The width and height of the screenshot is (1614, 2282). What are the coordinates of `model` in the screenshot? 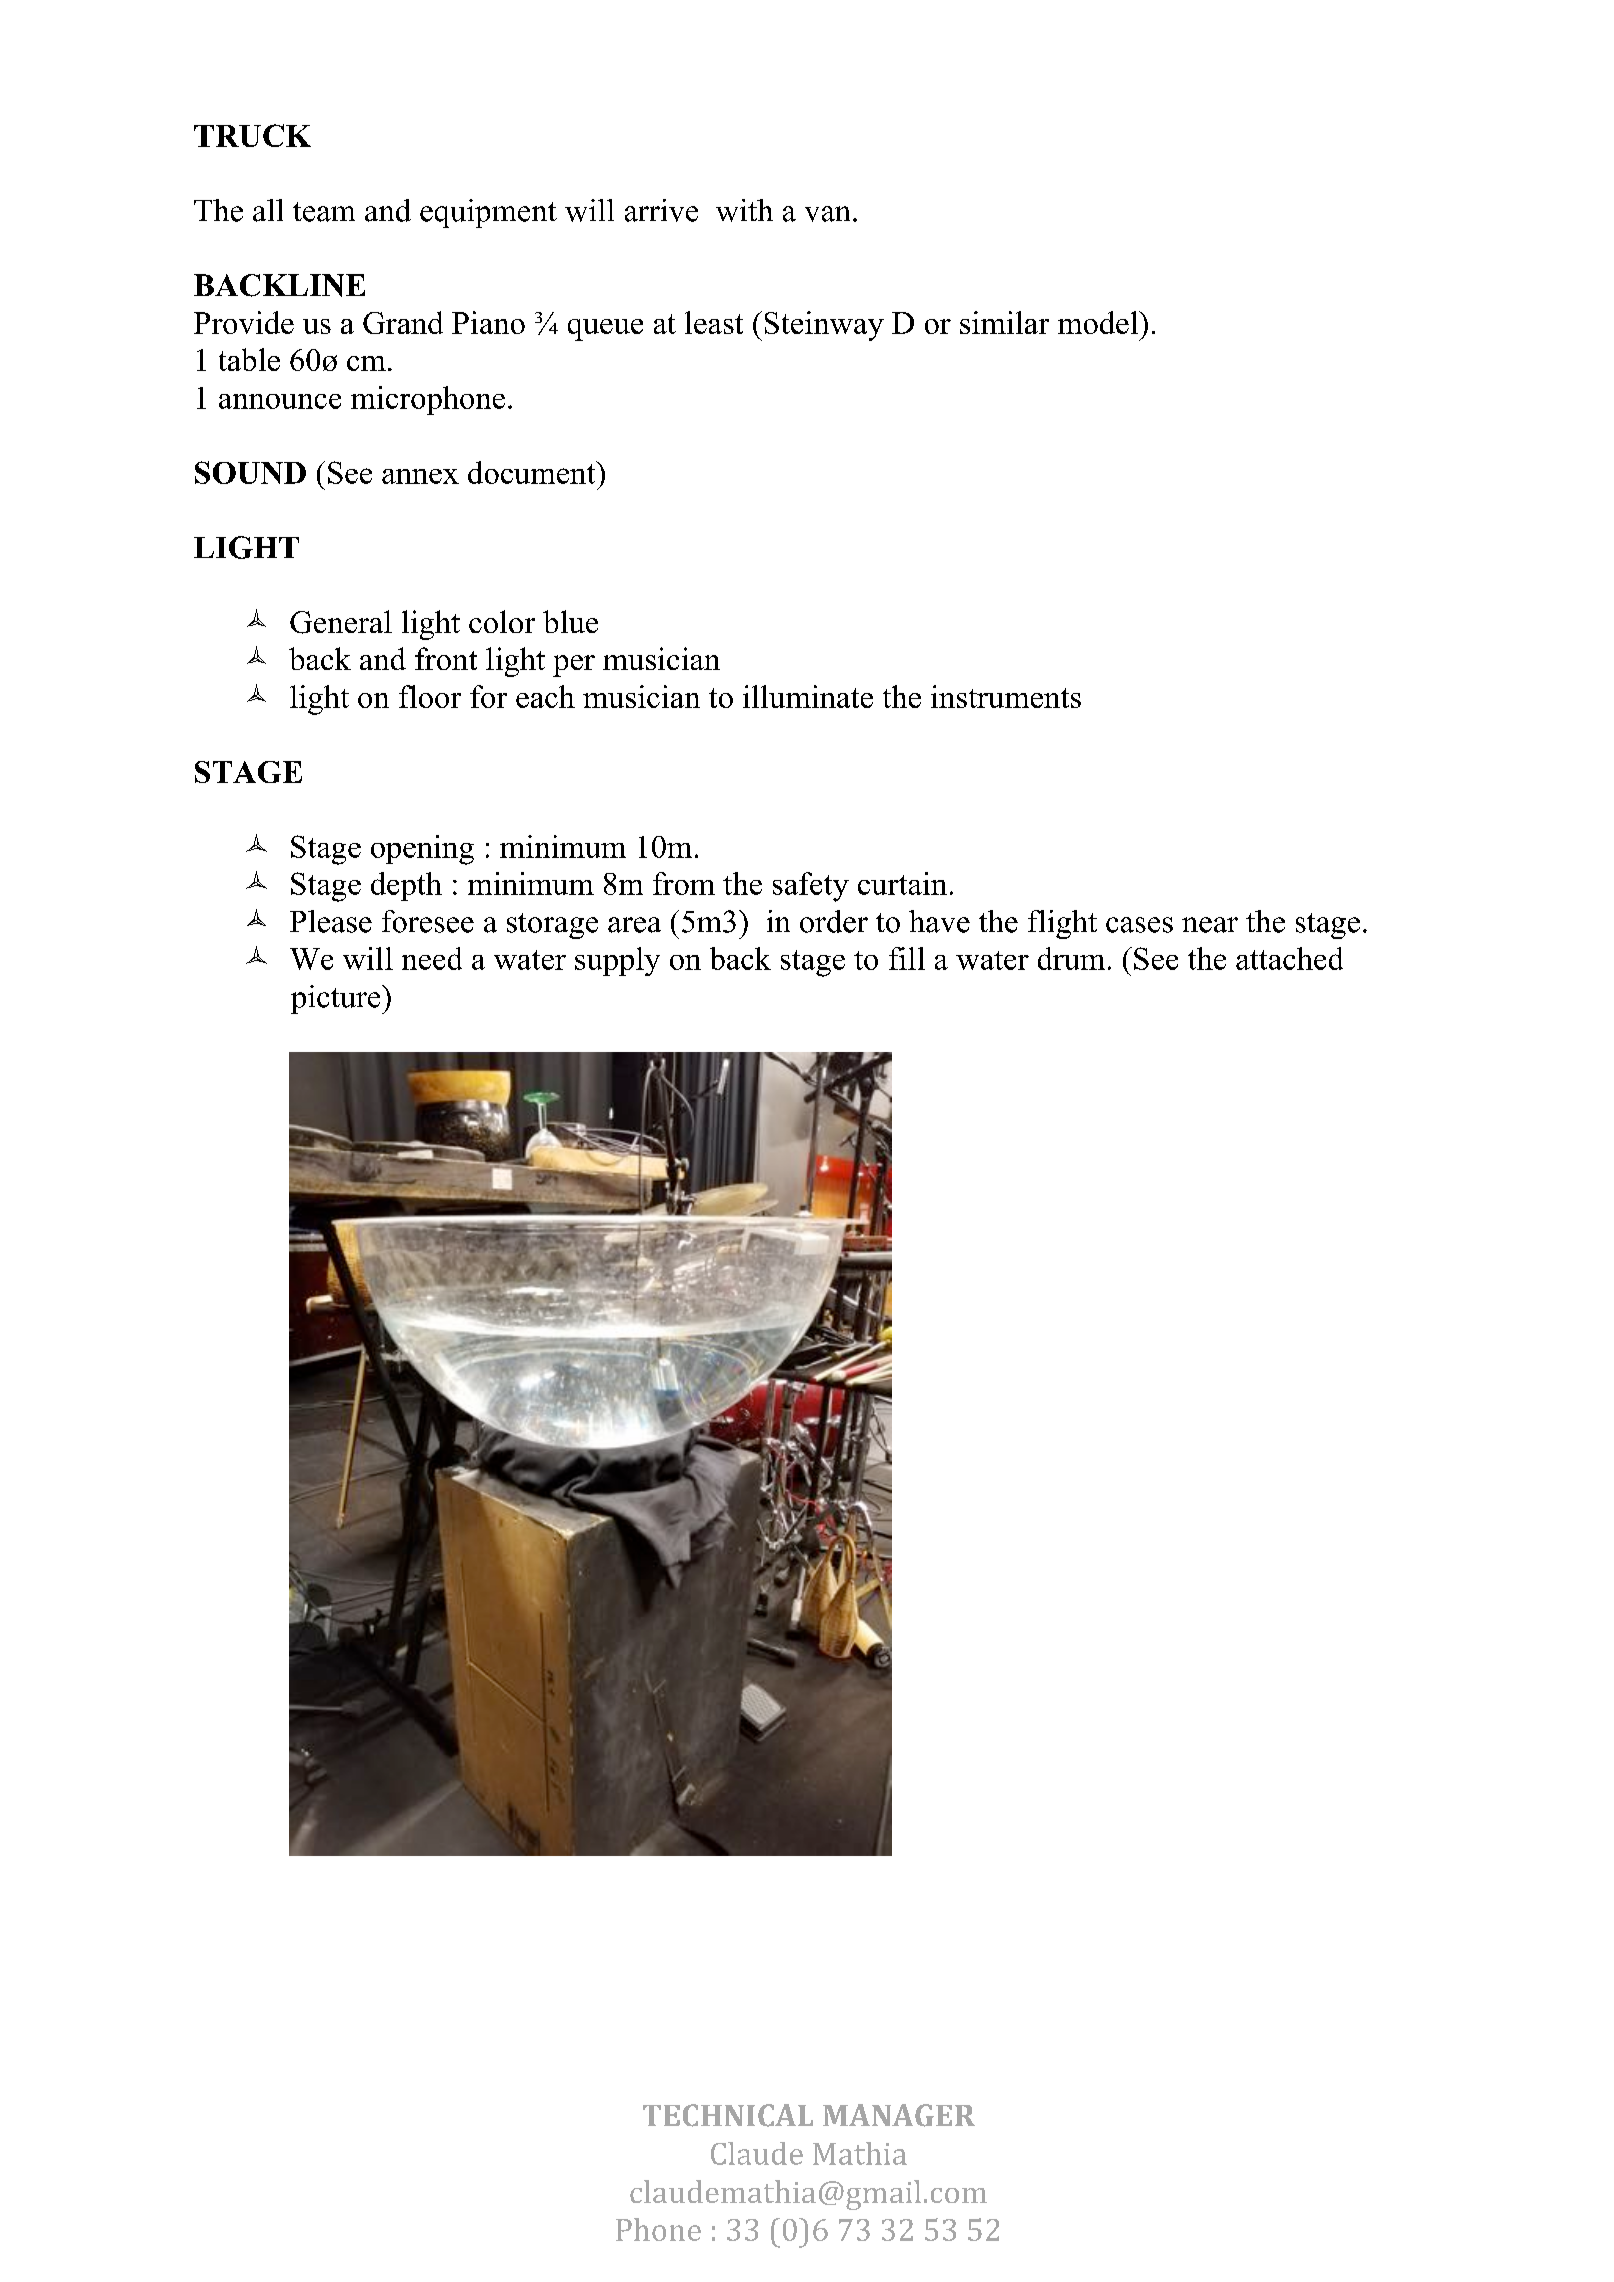 It's located at (1099, 322).
